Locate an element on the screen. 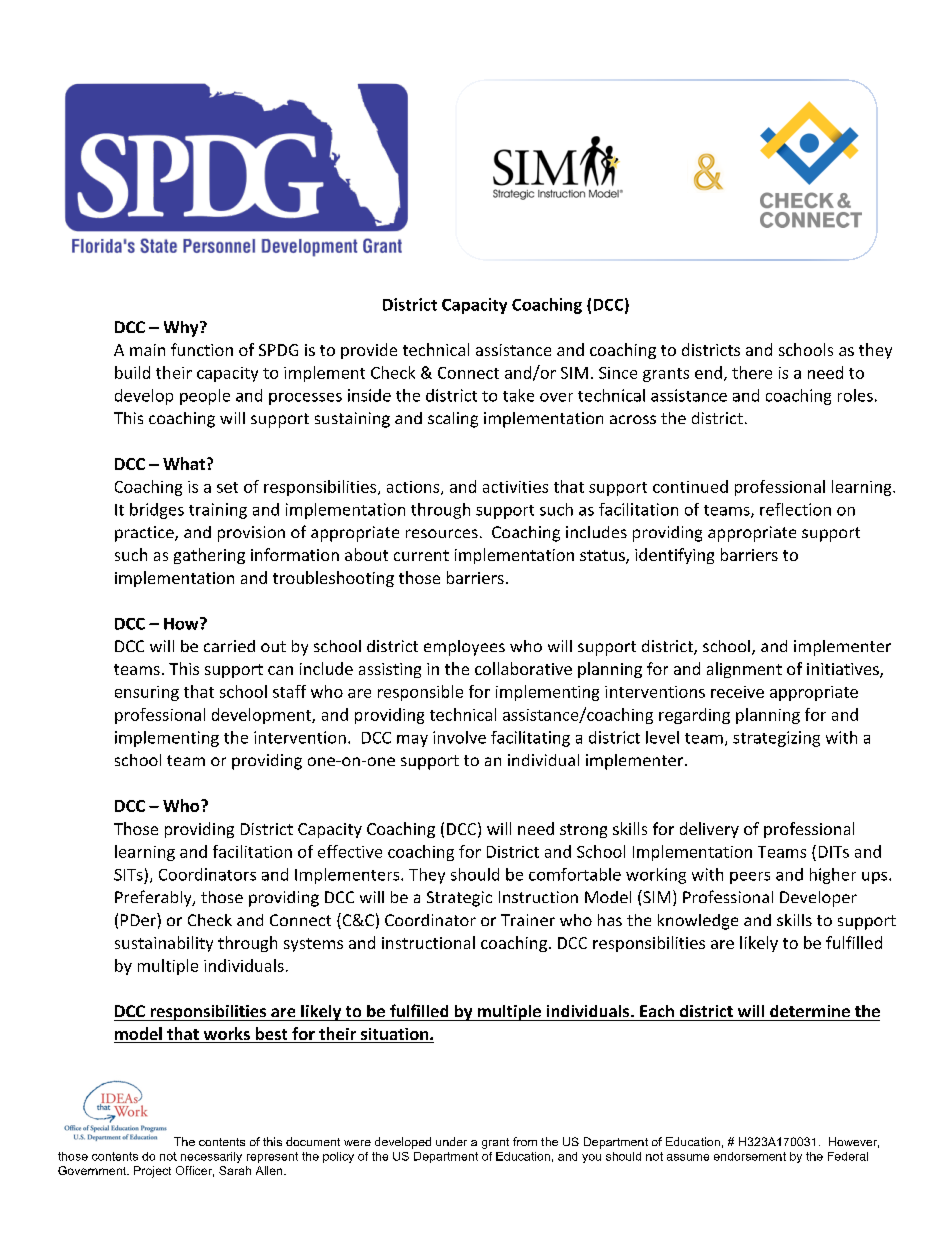  from is located at coordinates (525, 1141).
